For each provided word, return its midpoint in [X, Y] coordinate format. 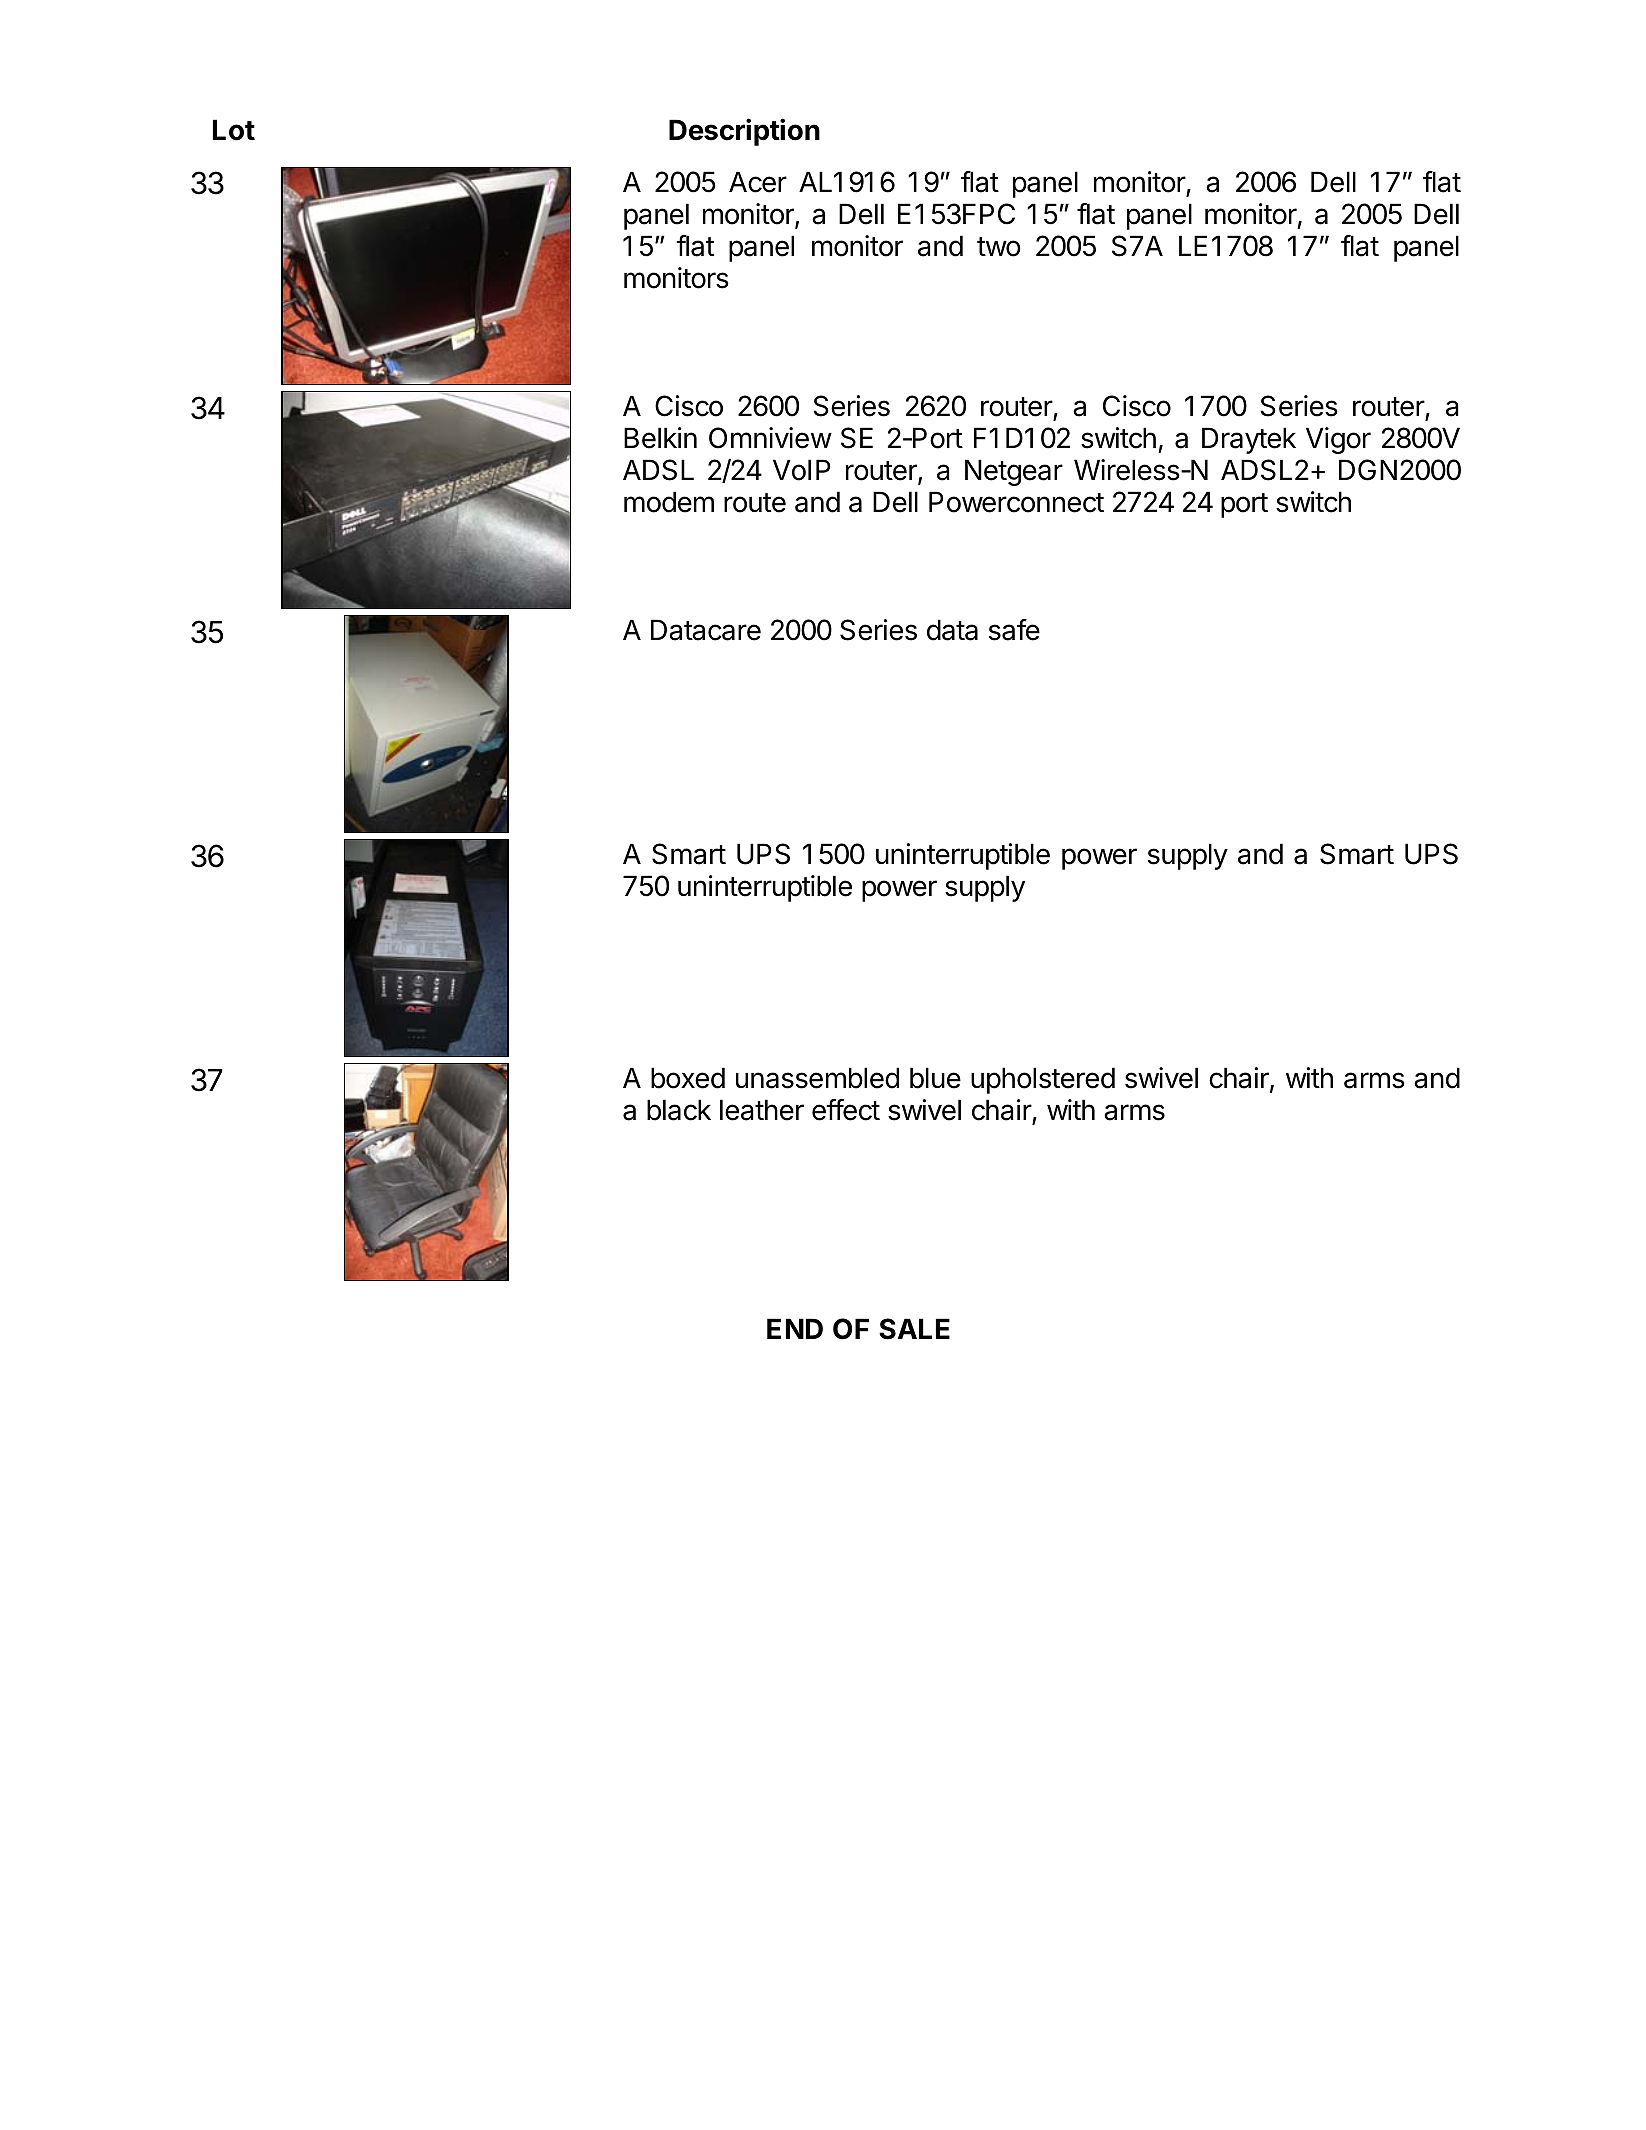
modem [669, 502]
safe [1014, 630]
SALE [914, 1329]
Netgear [1014, 472]
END [795, 1328]
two [999, 247]
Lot [234, 130]
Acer [758, 182]
